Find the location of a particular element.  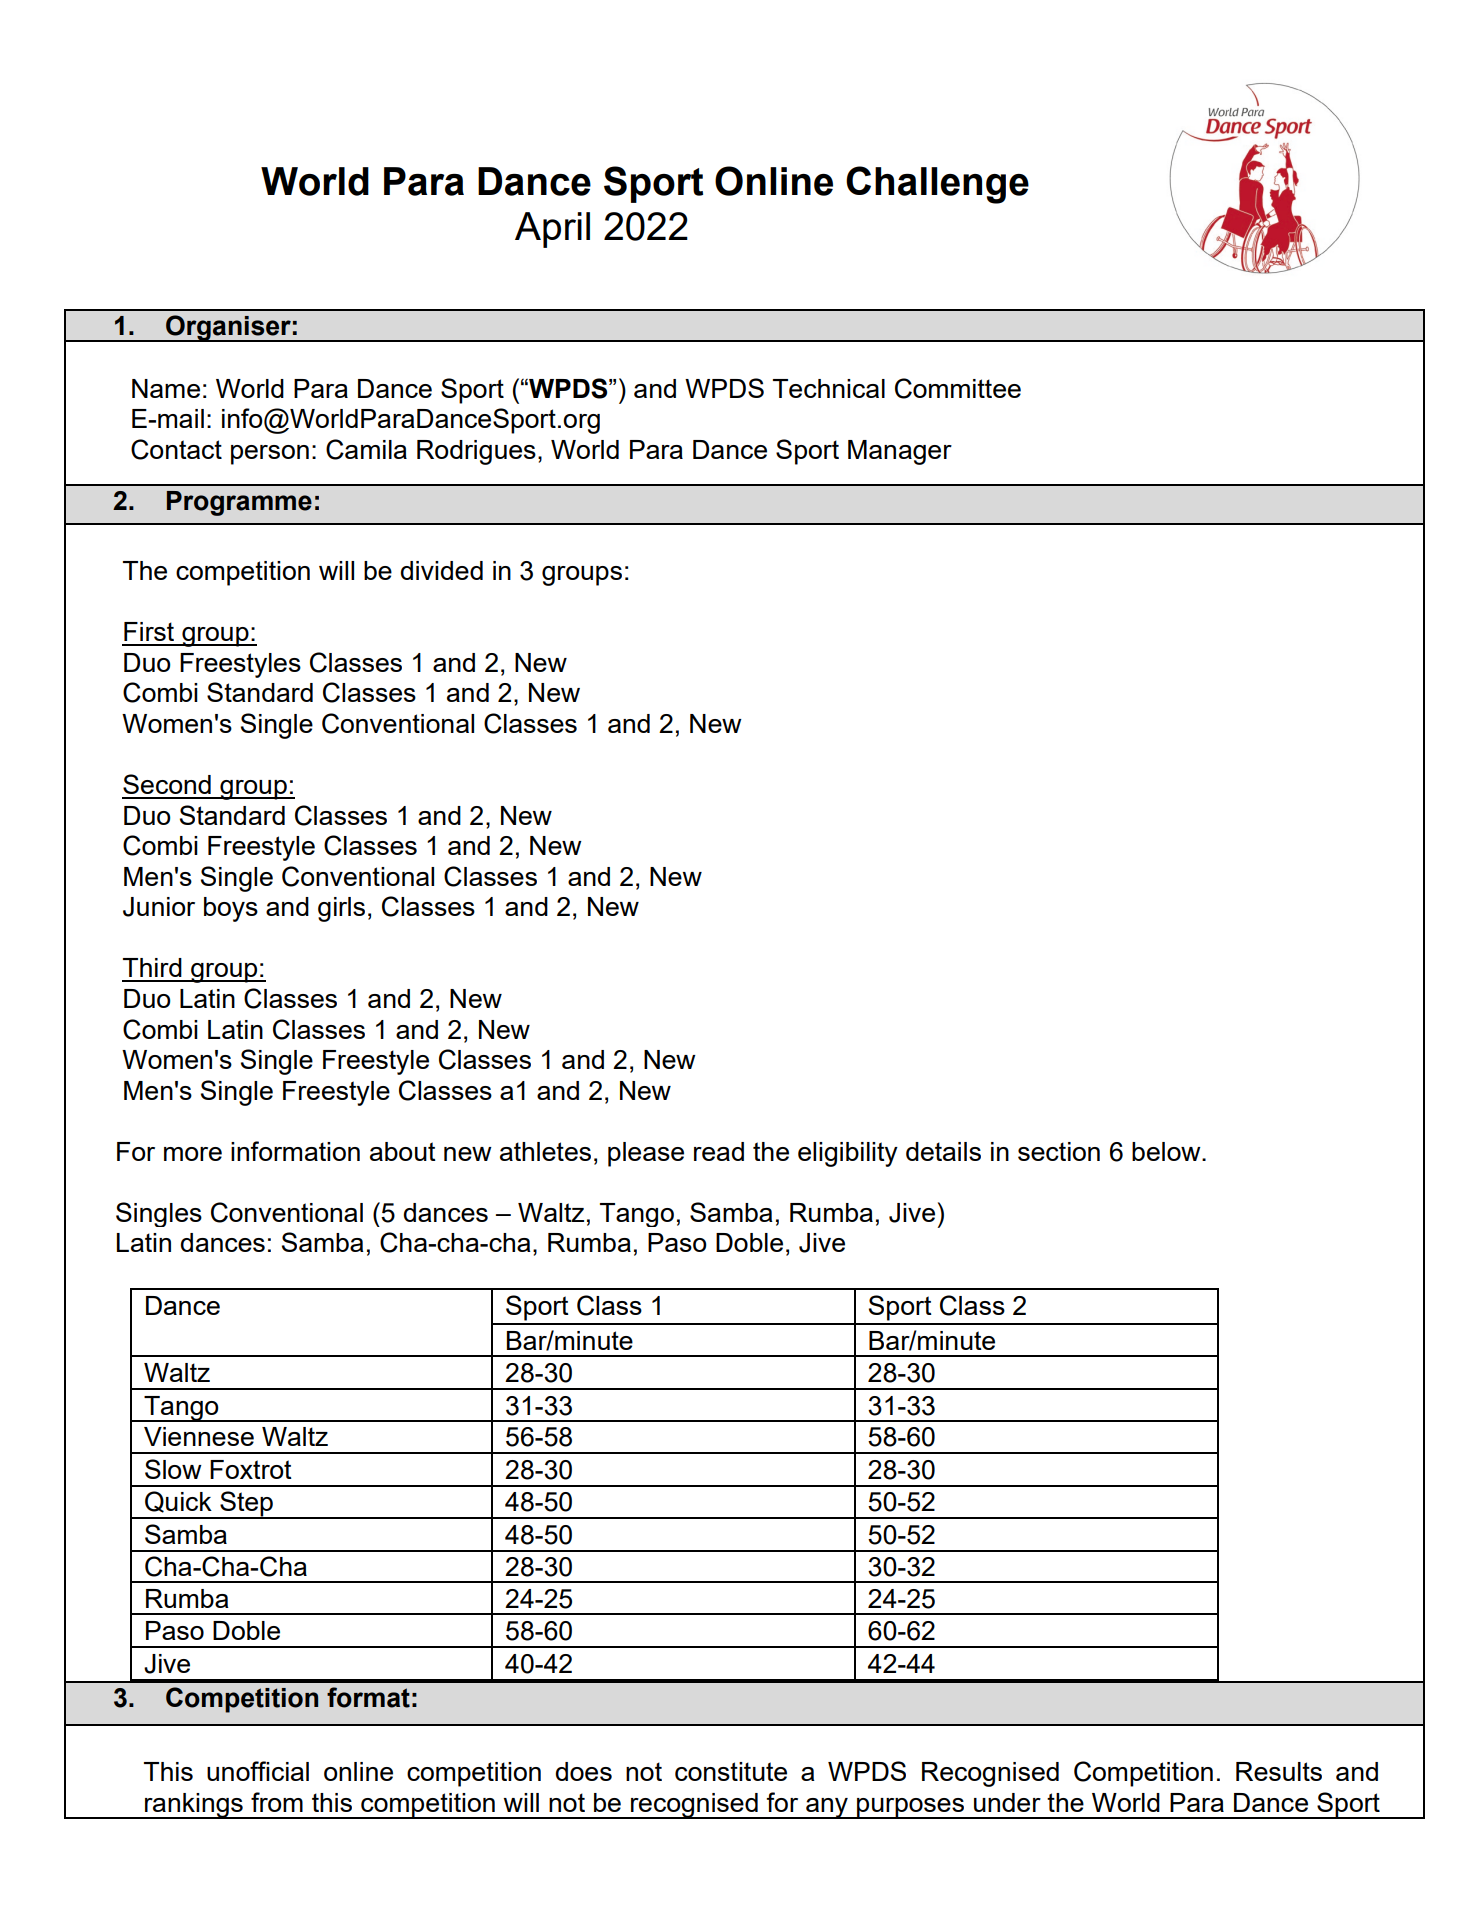

more is located at coordinates (193, 1154).
